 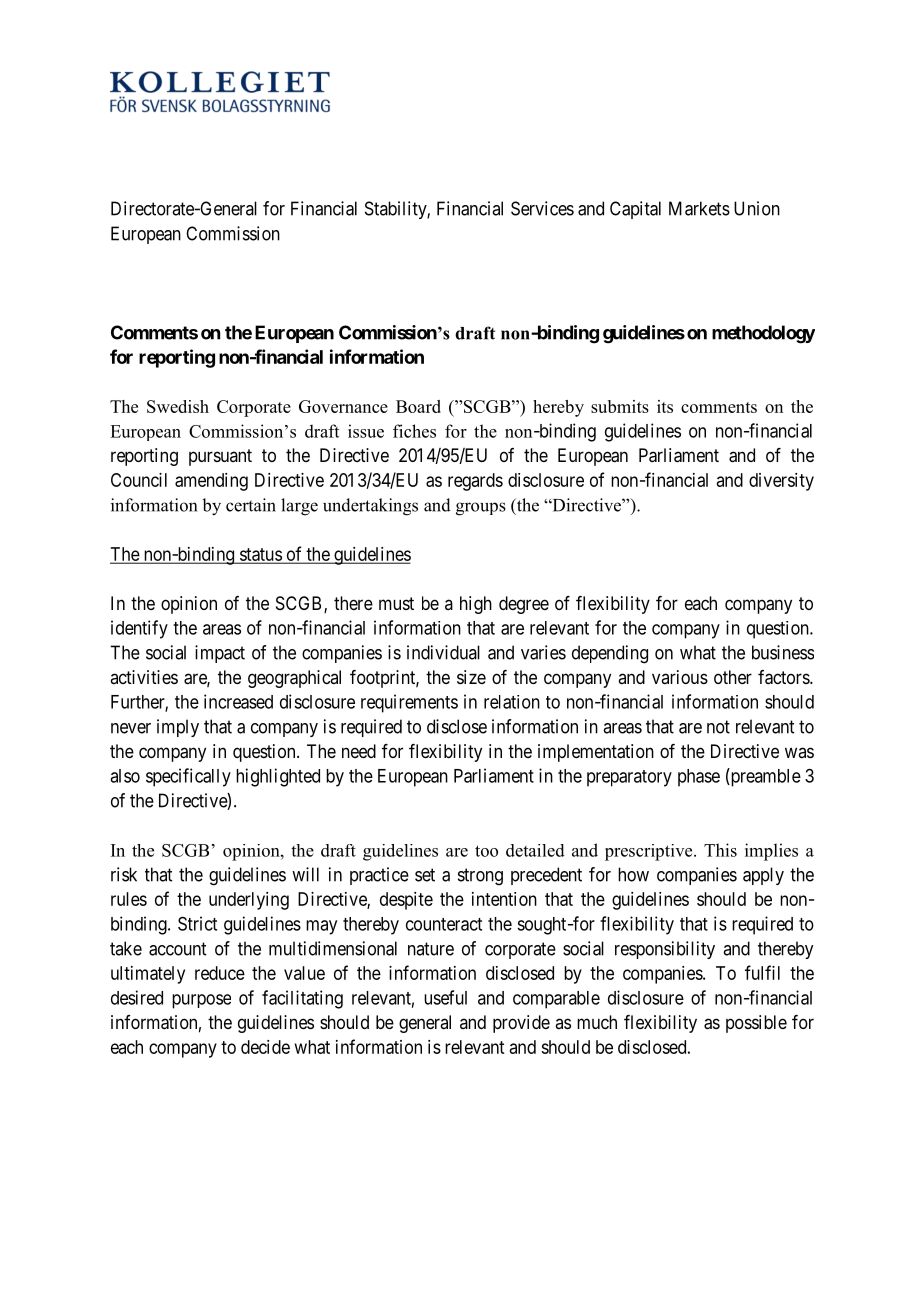 I want to click on purpose, so click(x=201, y=1001).
